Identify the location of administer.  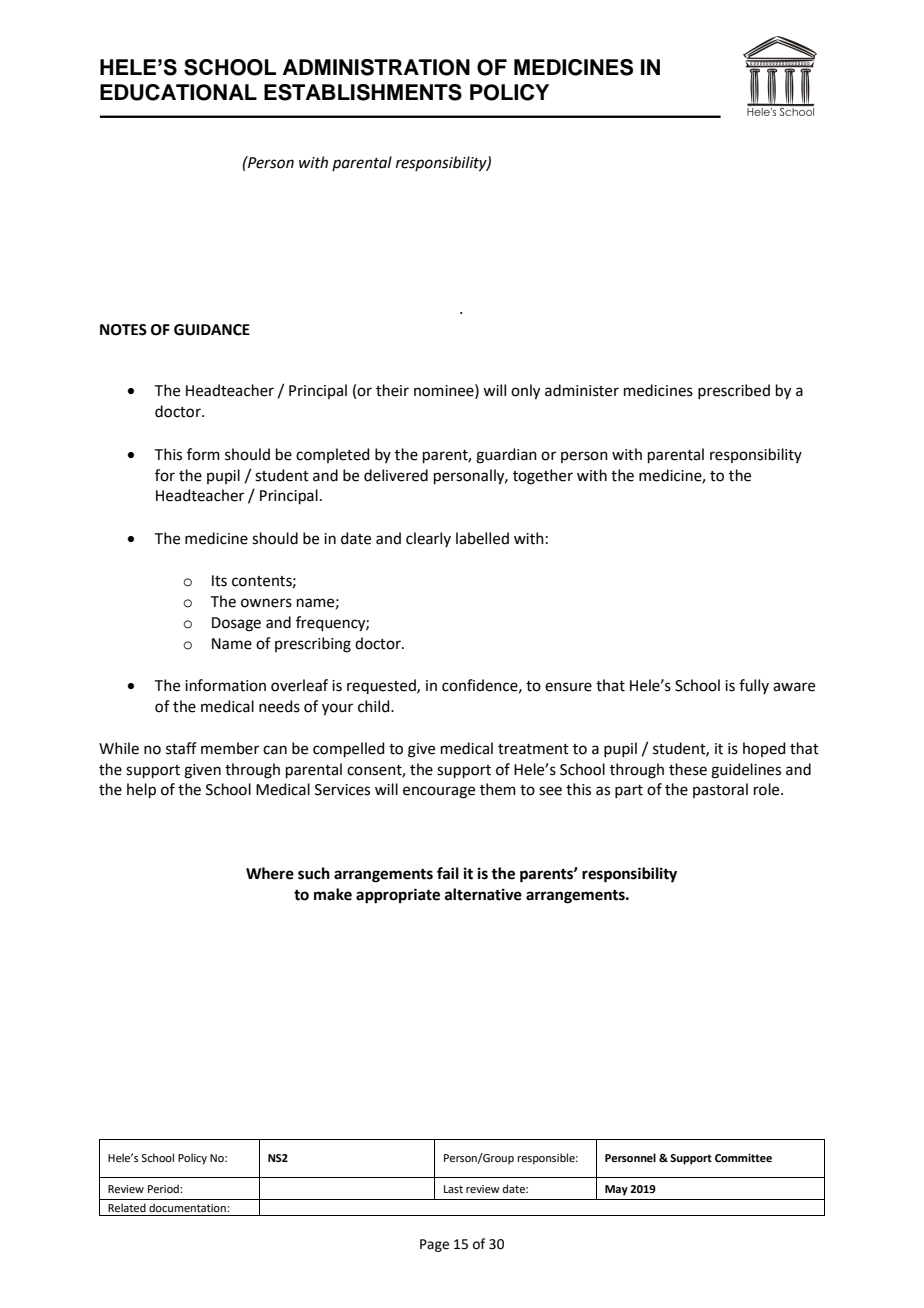
(582, 390).
